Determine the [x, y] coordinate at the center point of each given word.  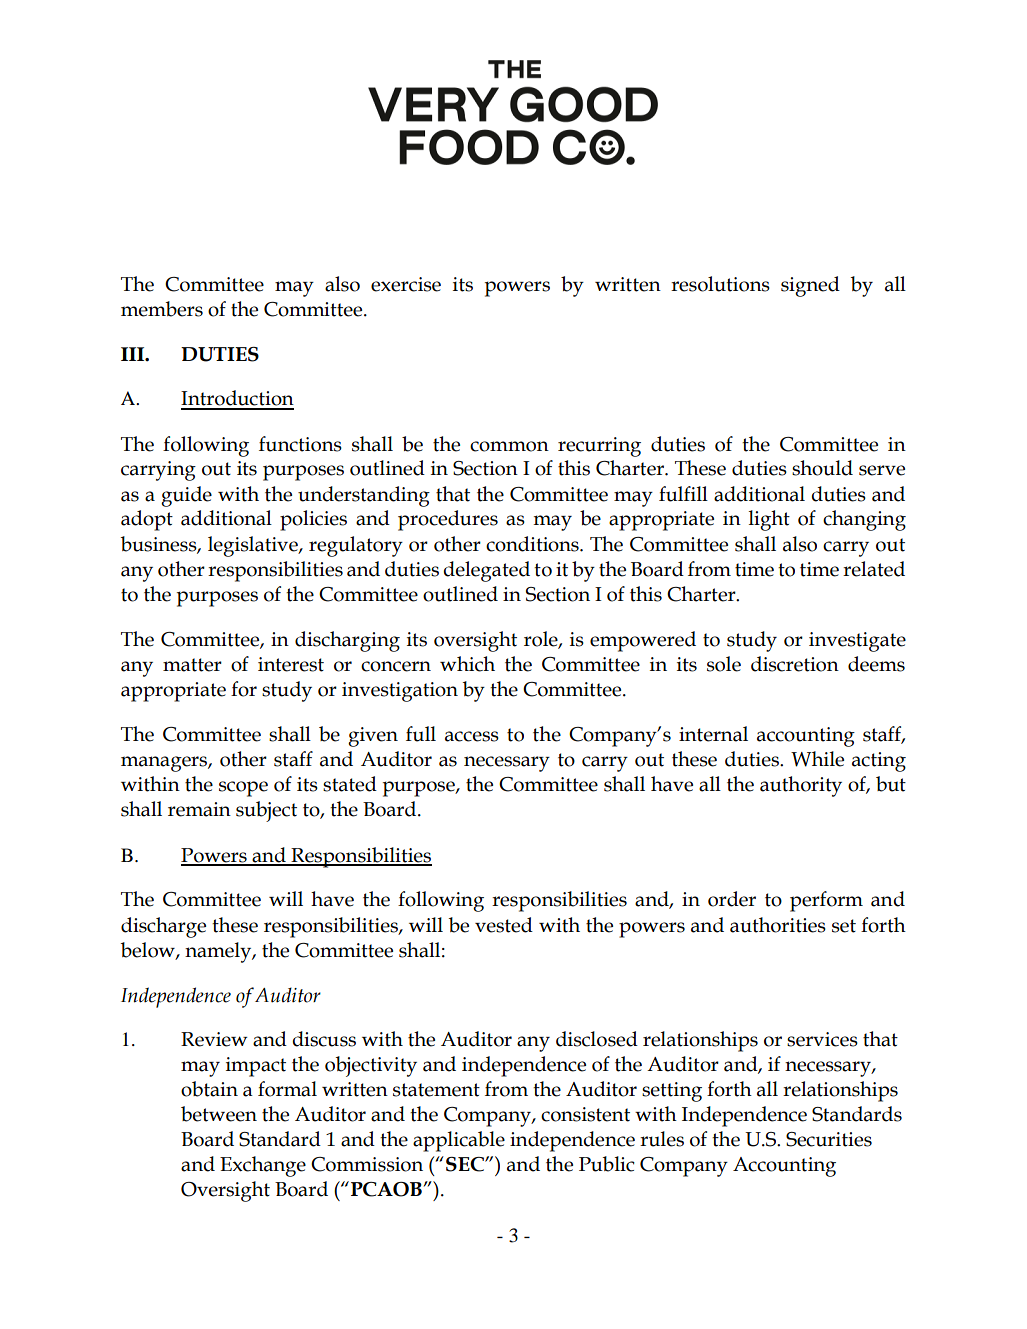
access [472, 736]
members [162, 309]
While [817, 759]
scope [243, 789]
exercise [406, 284]
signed [810, 286]
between [219, 1114]
